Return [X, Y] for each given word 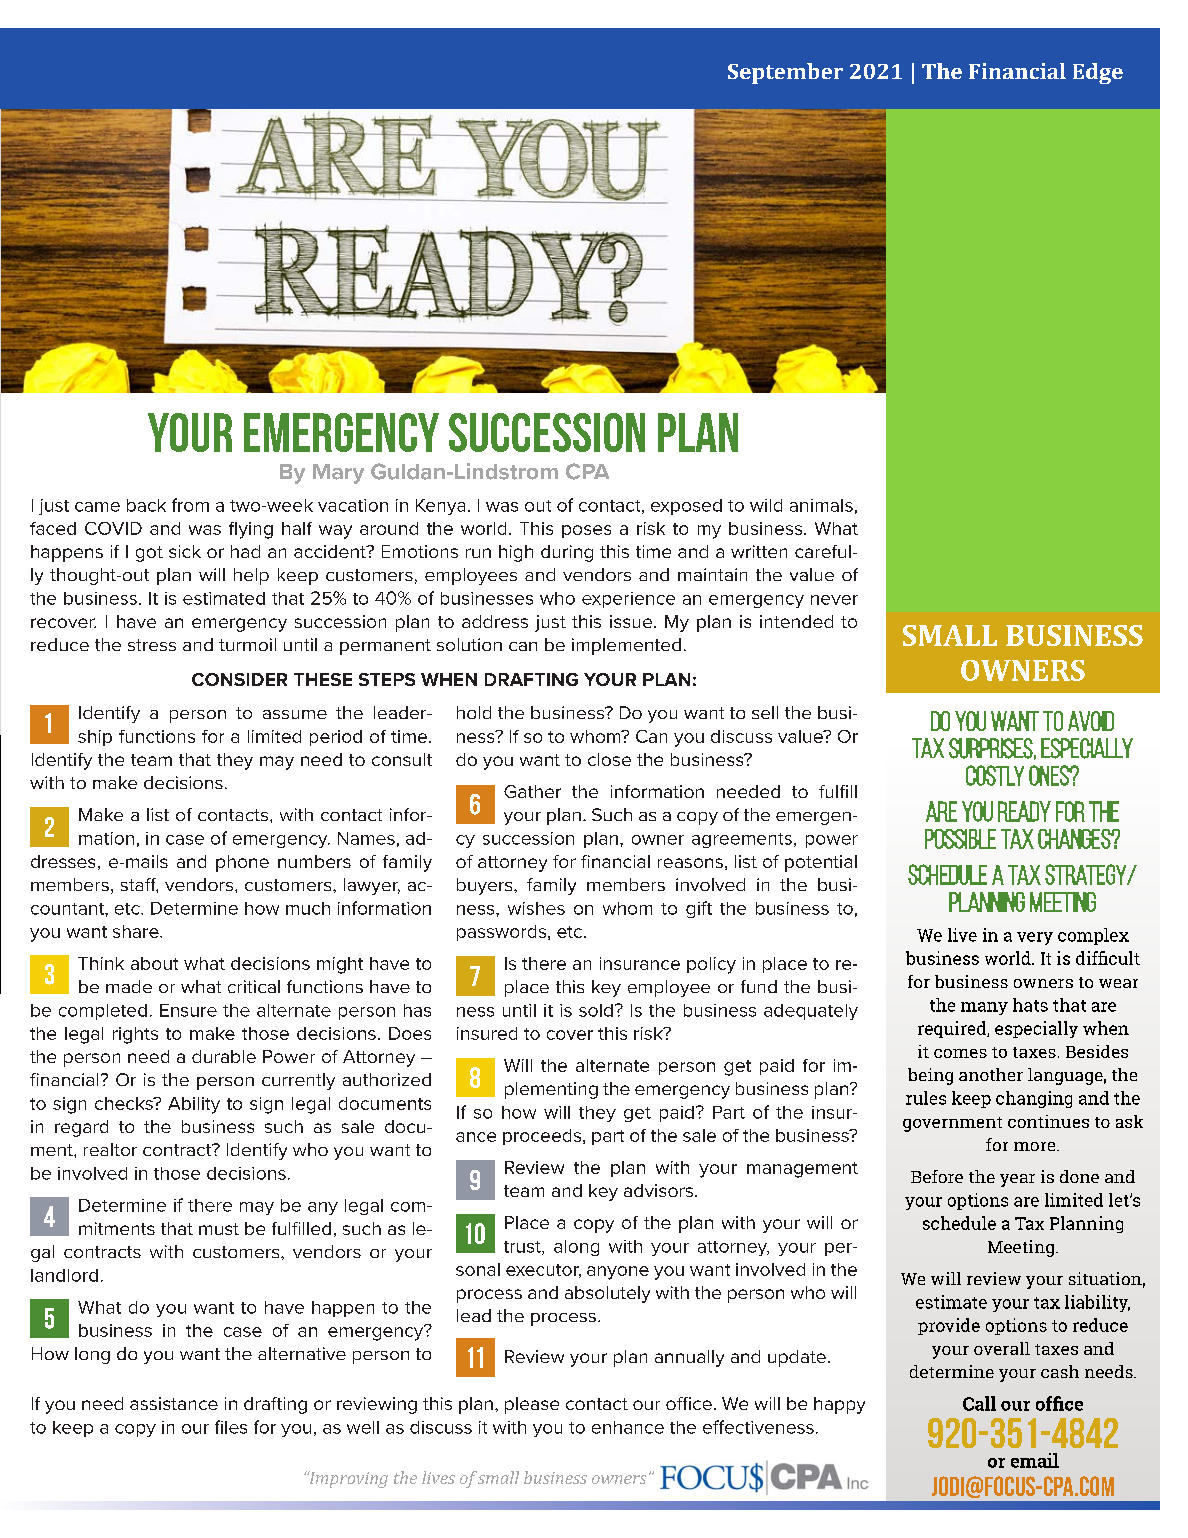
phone [242, 863]
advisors [658, 1190]
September [785, 73]
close [609, 759]
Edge [1098, 73]
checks [125, 1103]
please [532, 1405]
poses [586, 531]
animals [821, 505]
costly [995, 775]
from [190, 505]
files [231, 1427]
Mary [338, 474]
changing [1034, 1099]
